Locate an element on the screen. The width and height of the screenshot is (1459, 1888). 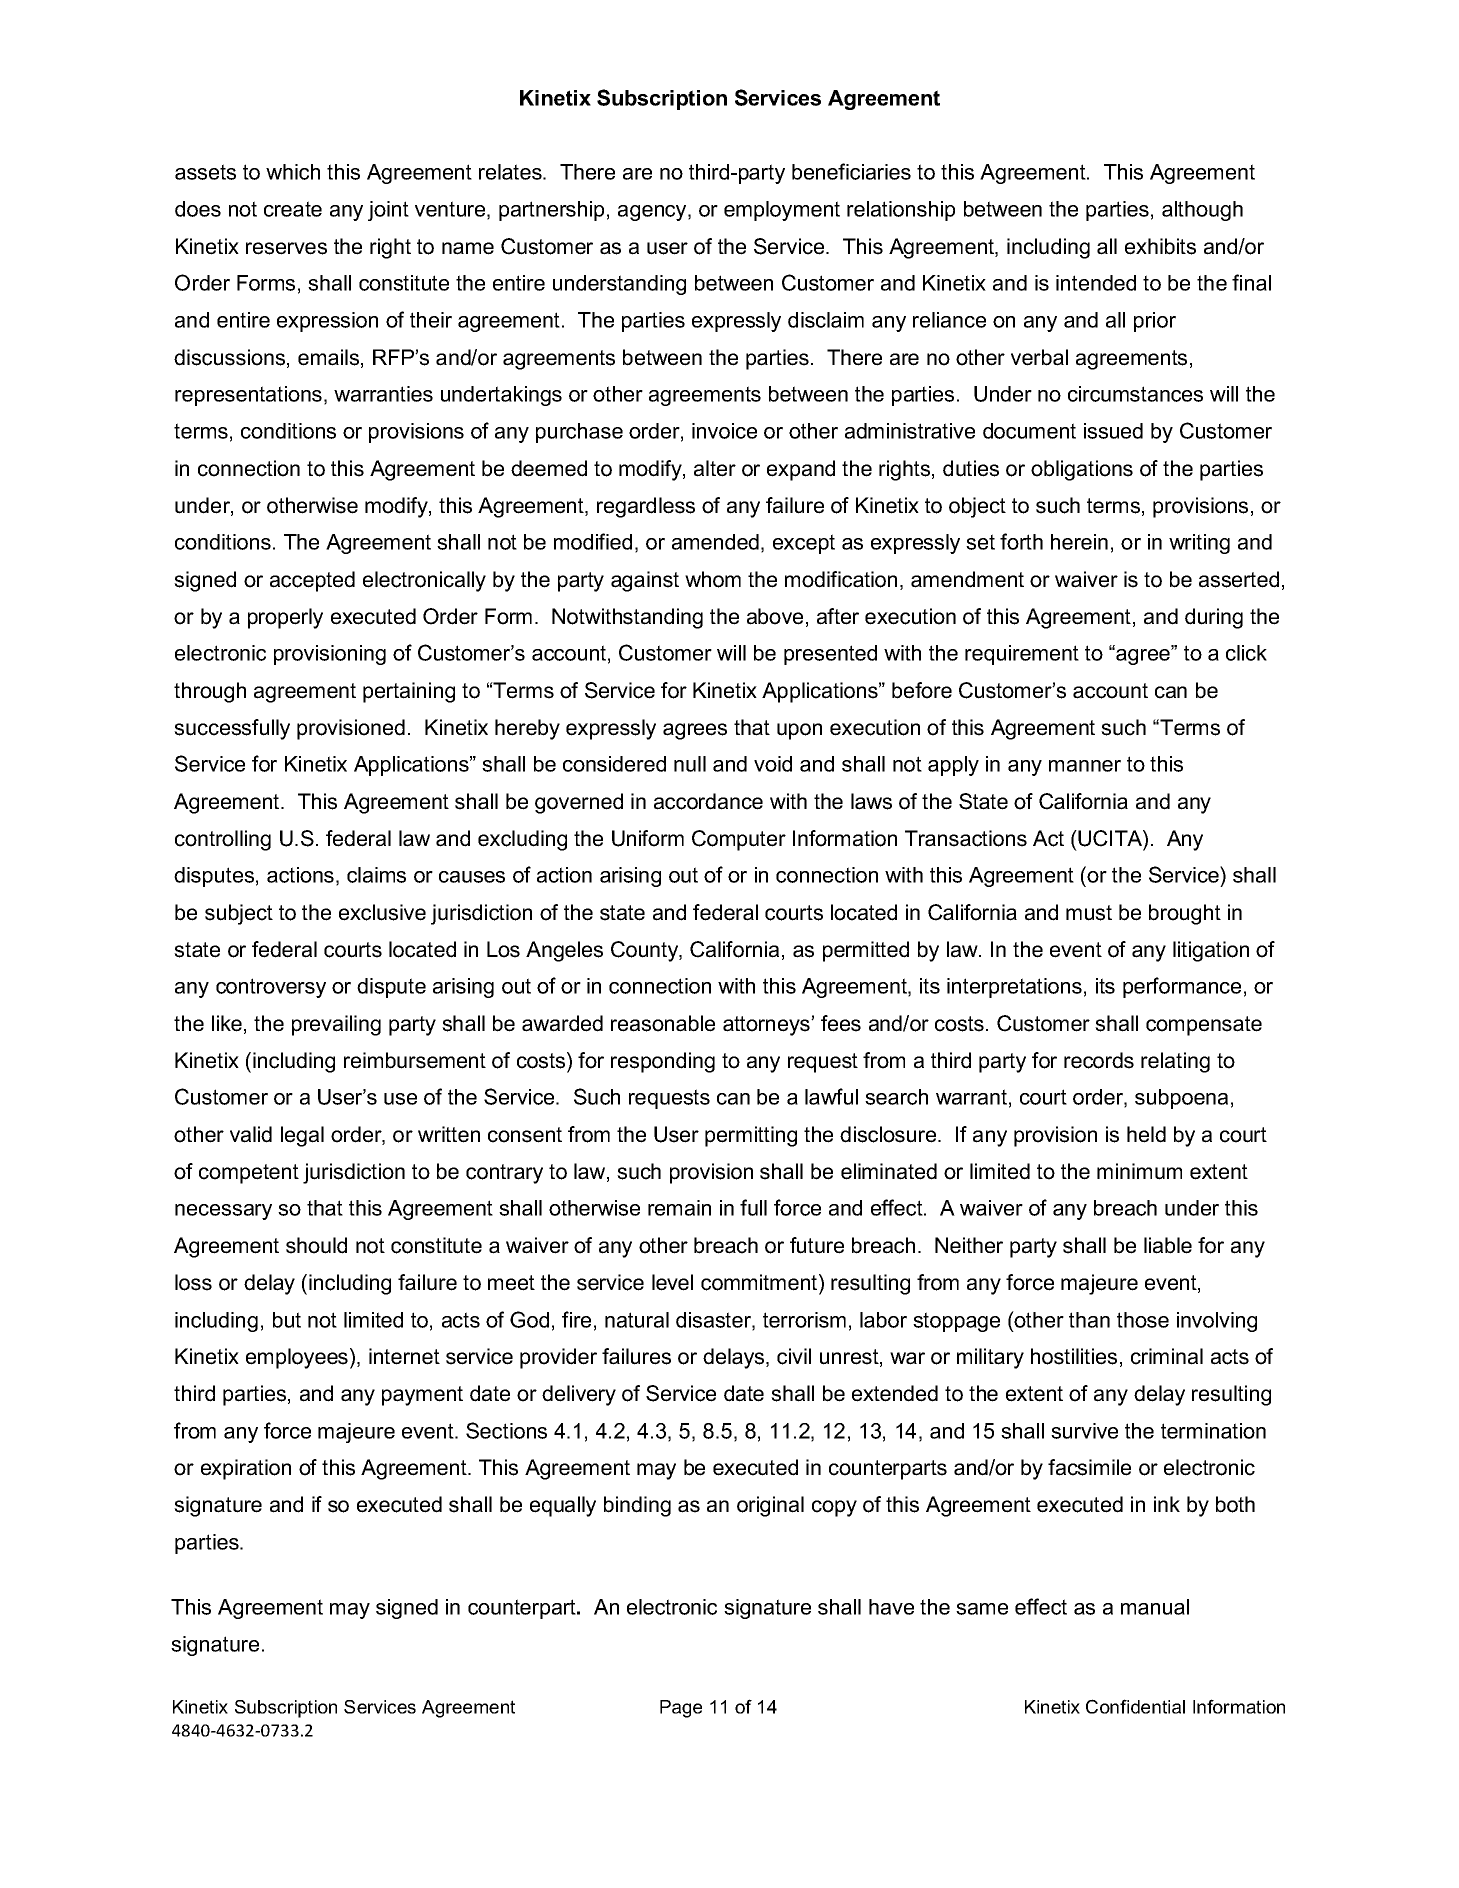
have is located at coordinates (891, 1607).
